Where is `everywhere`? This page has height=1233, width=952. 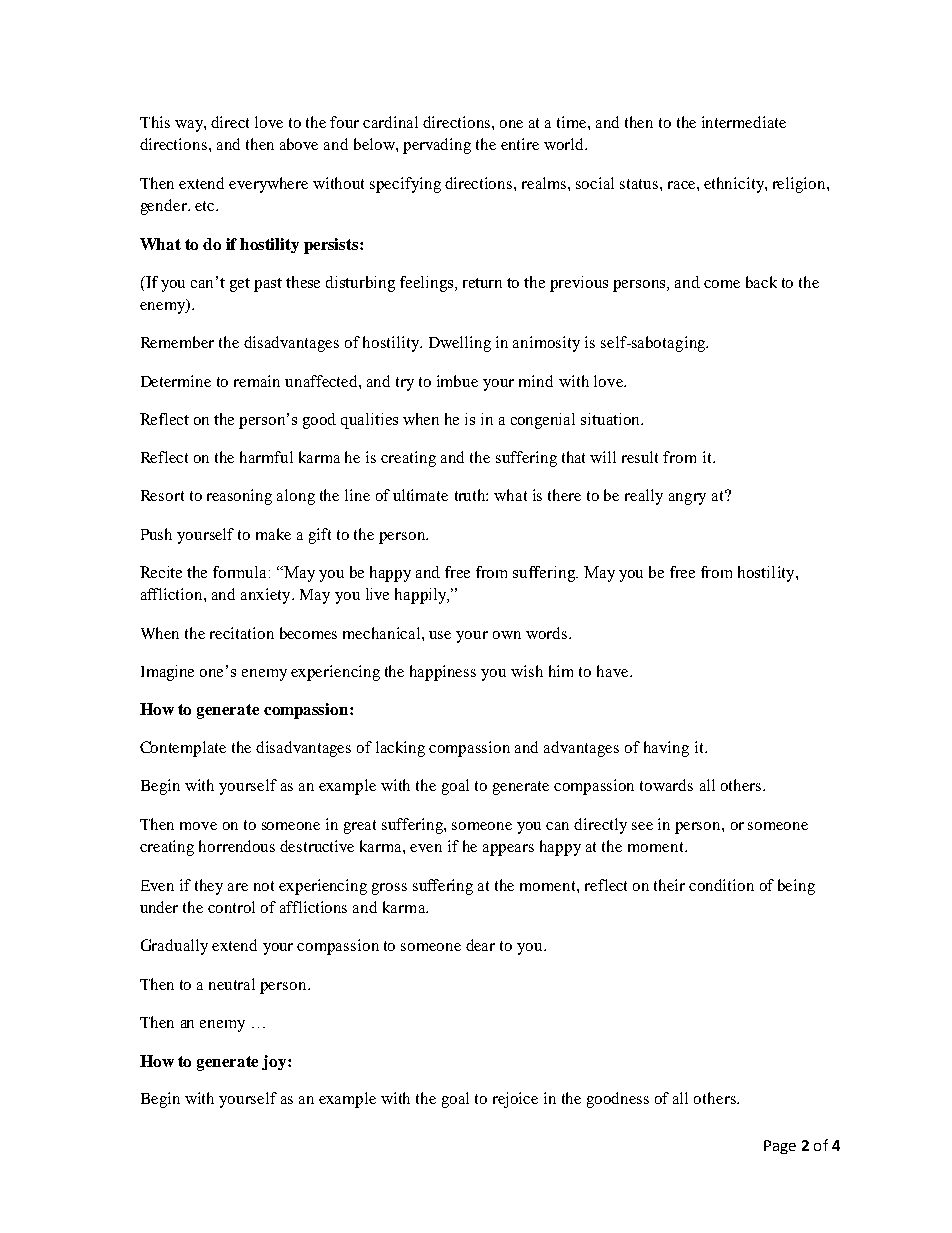 everywhere is located at coordinates (268, 185).
